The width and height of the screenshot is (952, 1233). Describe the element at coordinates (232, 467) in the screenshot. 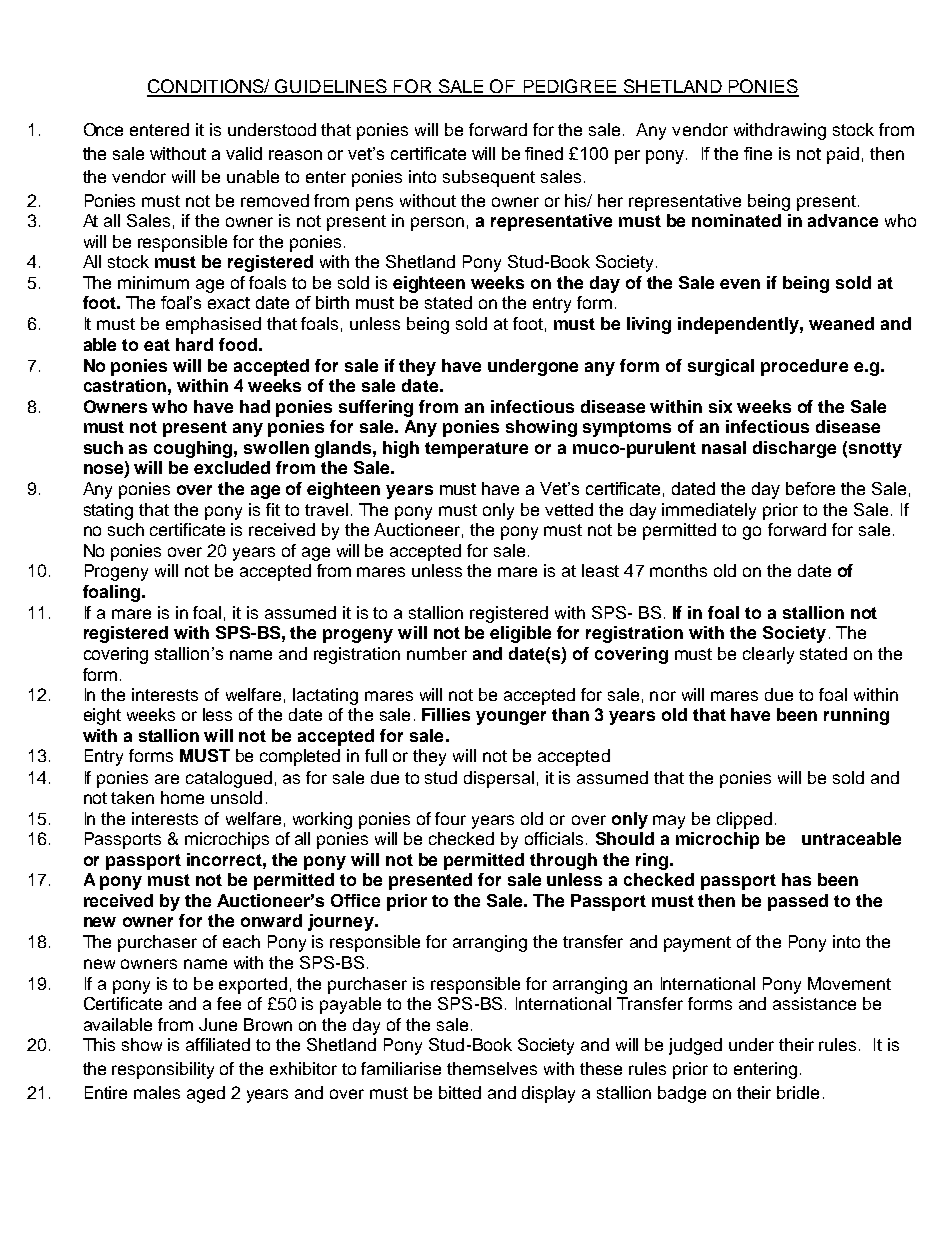

I see `excluded` at that location.
